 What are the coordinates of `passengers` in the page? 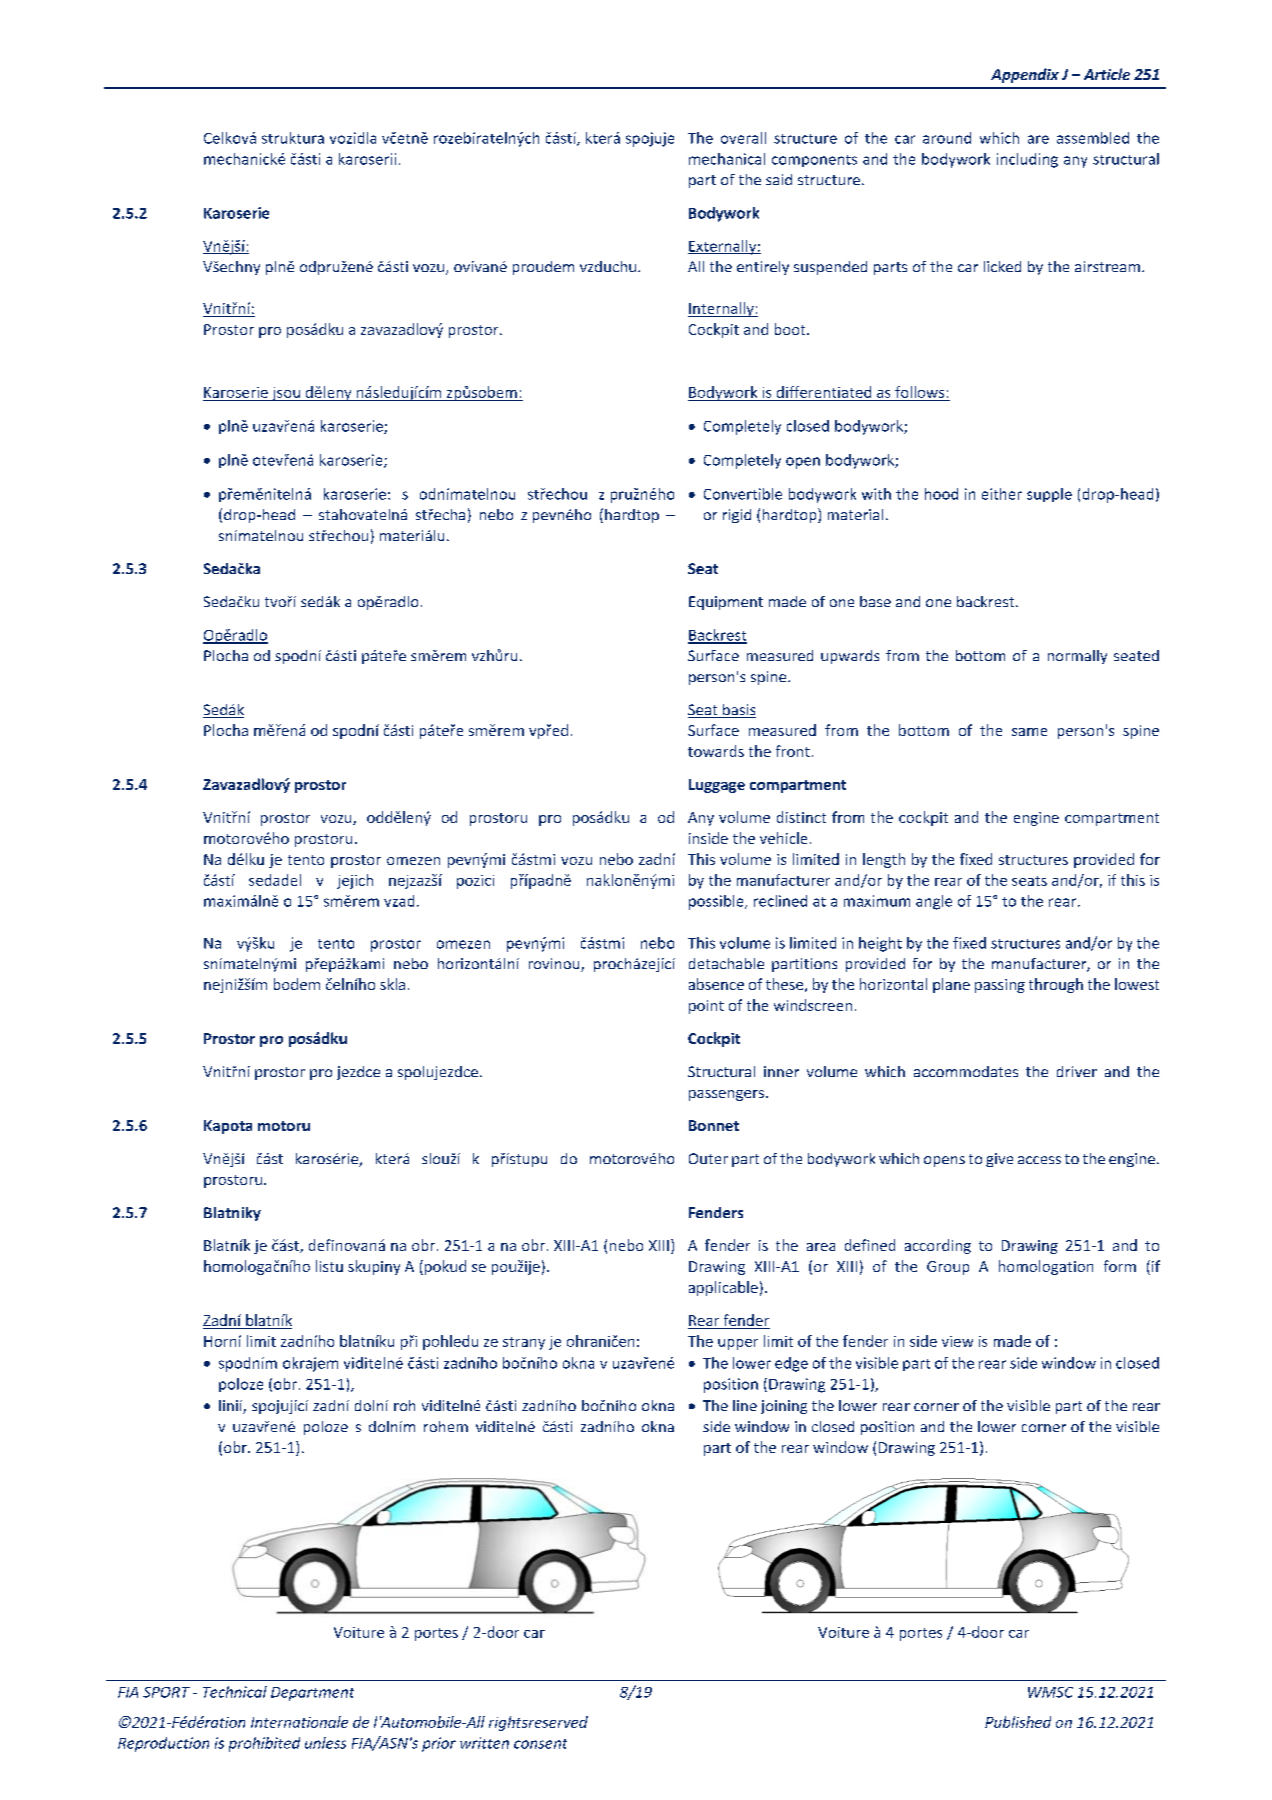 It's located at (728, 1095).
